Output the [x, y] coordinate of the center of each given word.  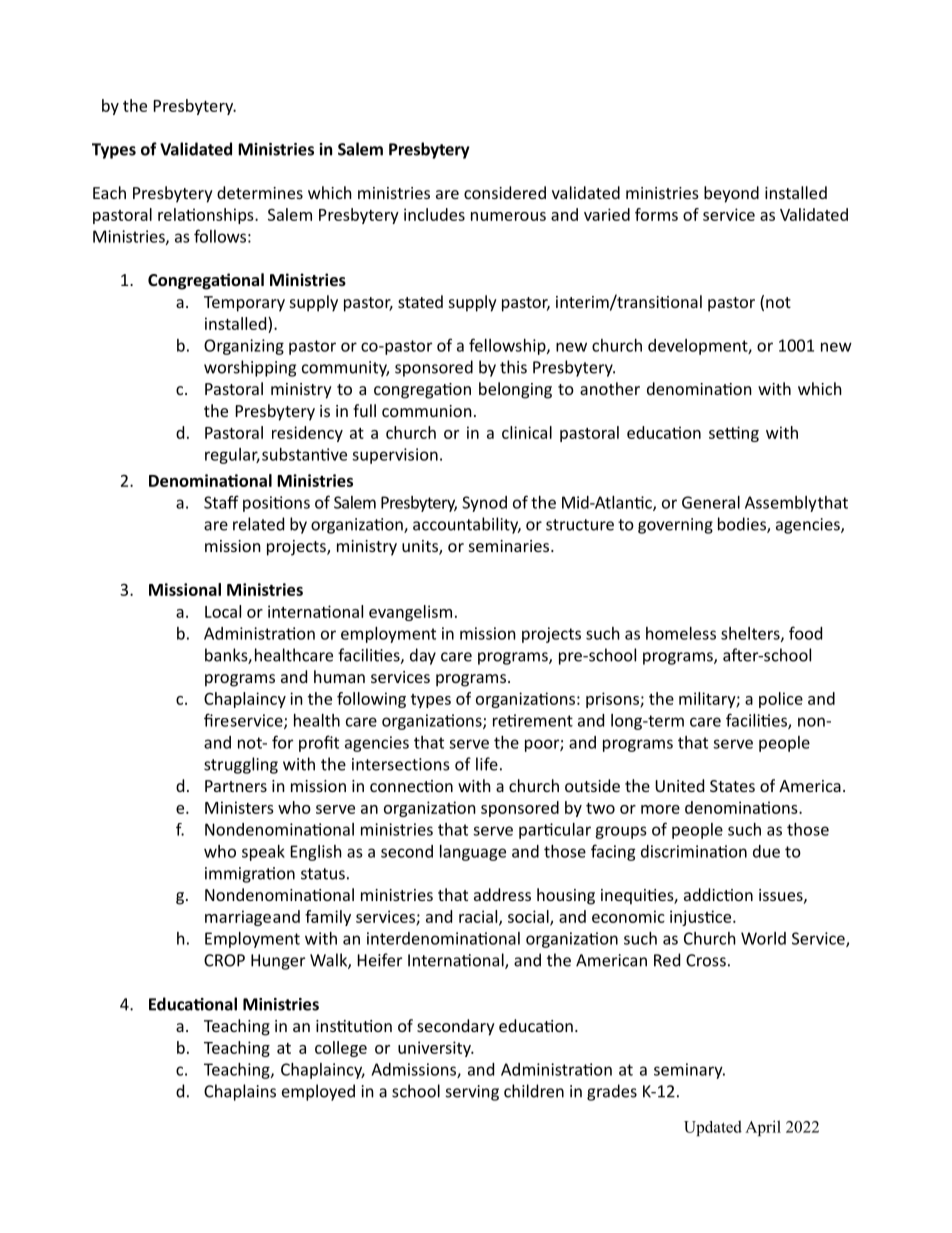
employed [318, 1092]
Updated [713, 1128]
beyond [731, 194]
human [339, 676]
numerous [508, 216]
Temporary [244, 304]
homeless [681, 633]
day [423, 656]
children [534, 1091]
